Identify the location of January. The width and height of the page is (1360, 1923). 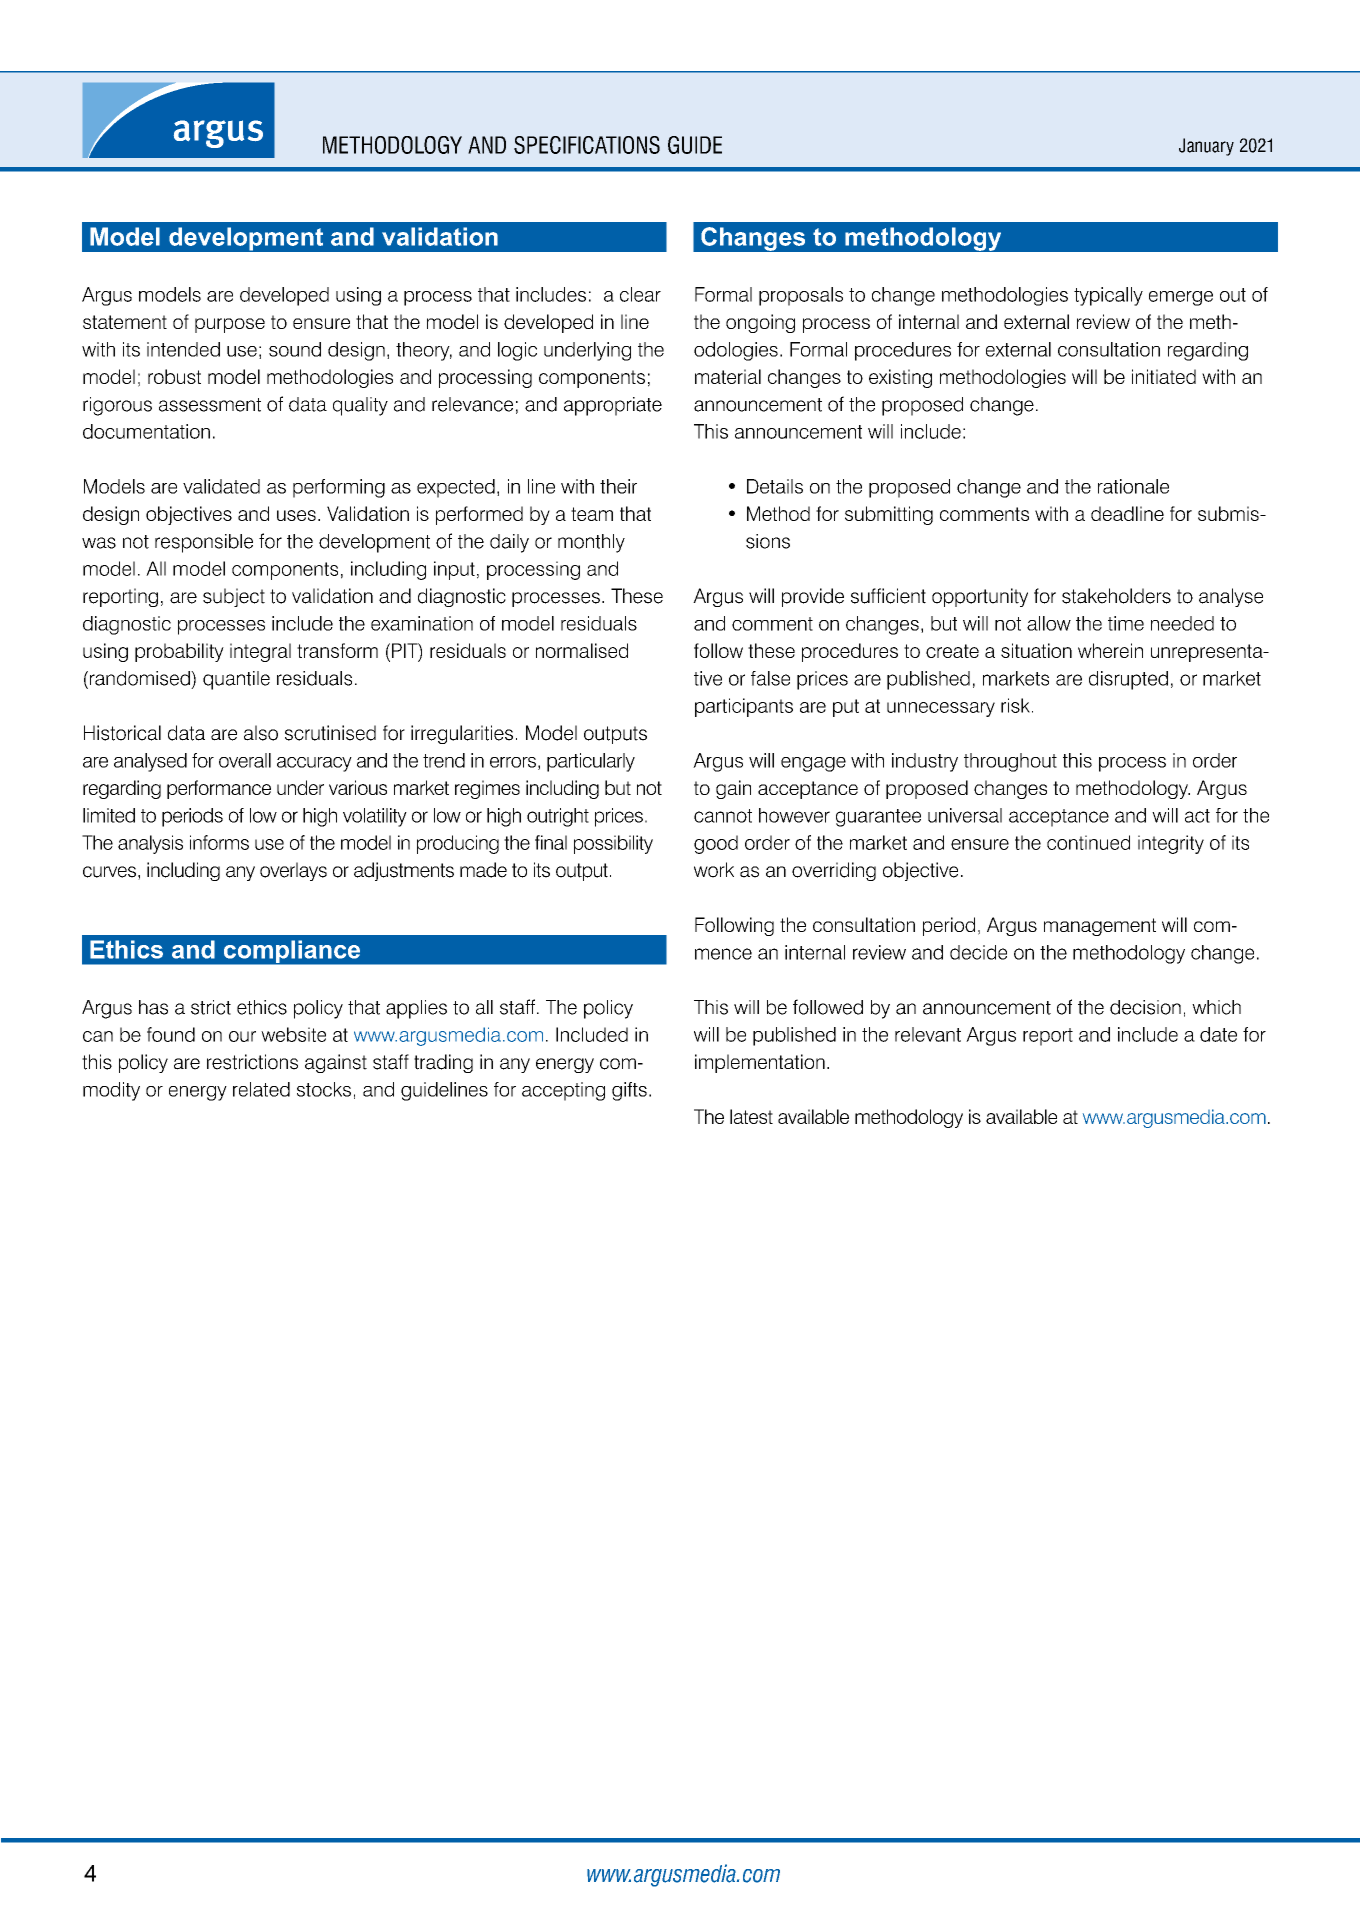
(1206, 147).
